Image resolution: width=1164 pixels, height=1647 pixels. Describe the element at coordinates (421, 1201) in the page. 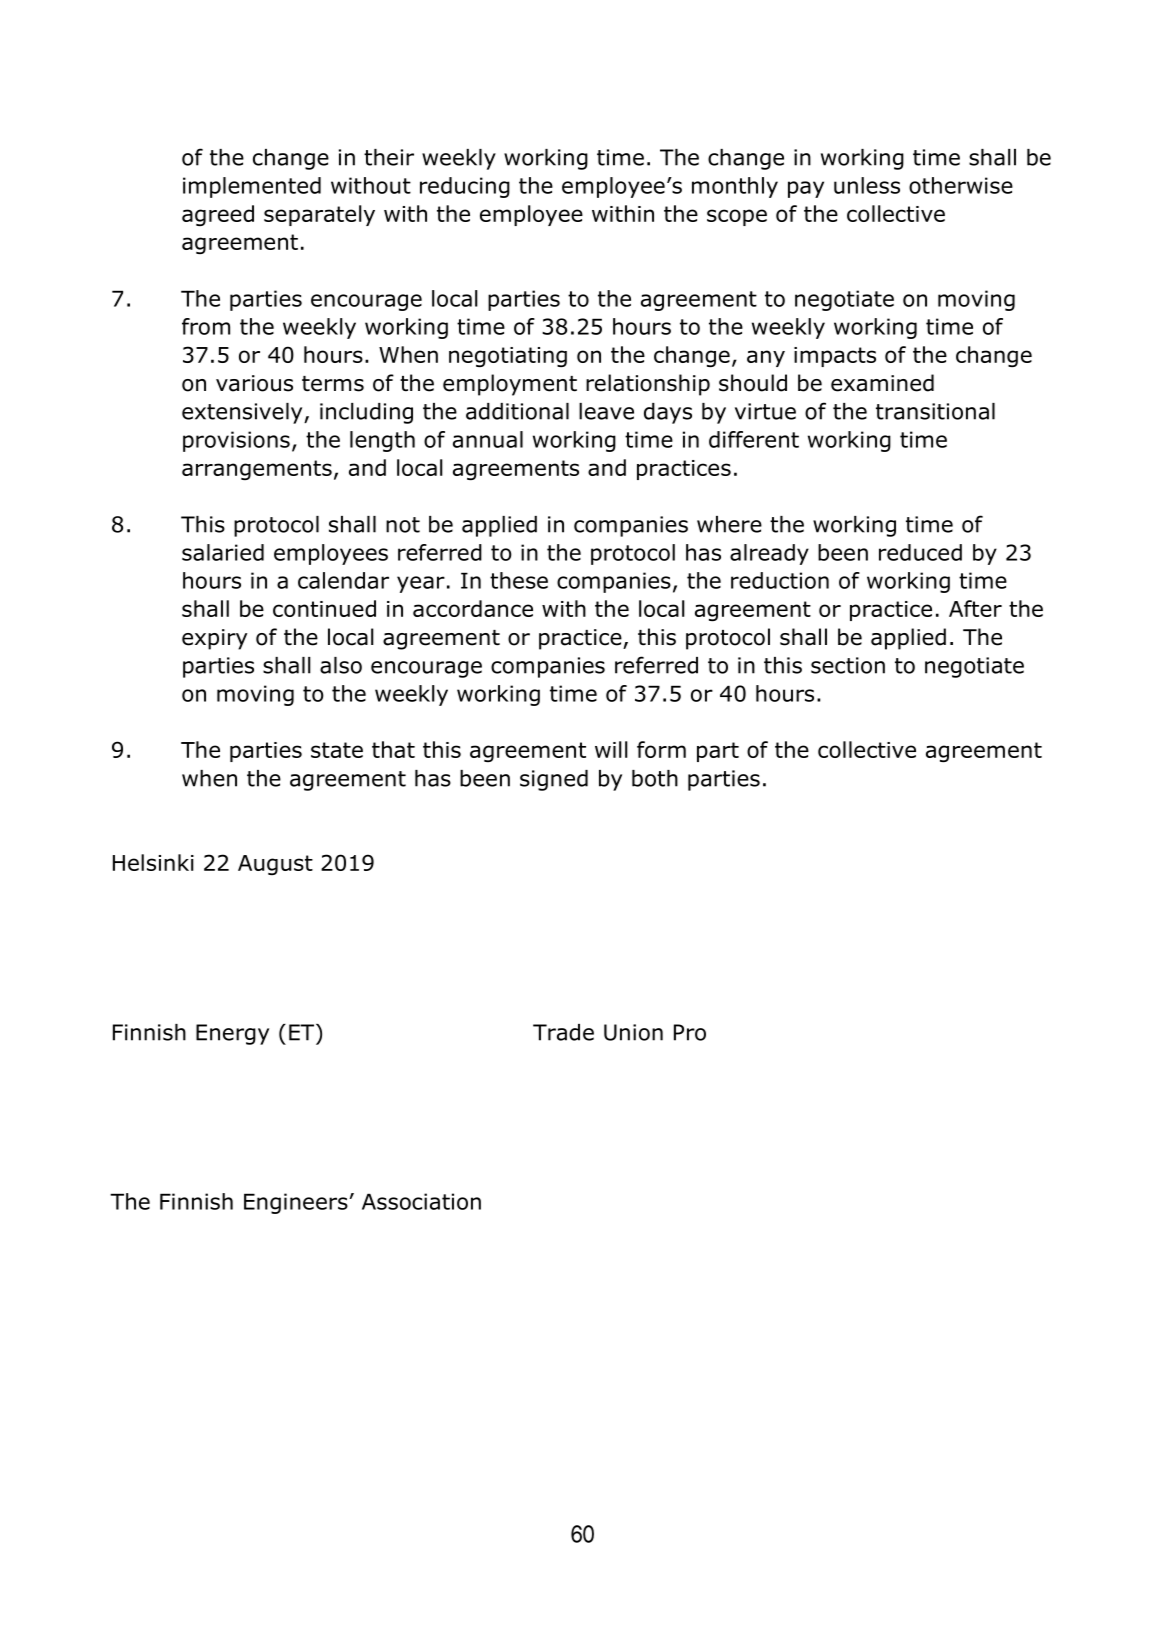

I see `Association` at that location.
